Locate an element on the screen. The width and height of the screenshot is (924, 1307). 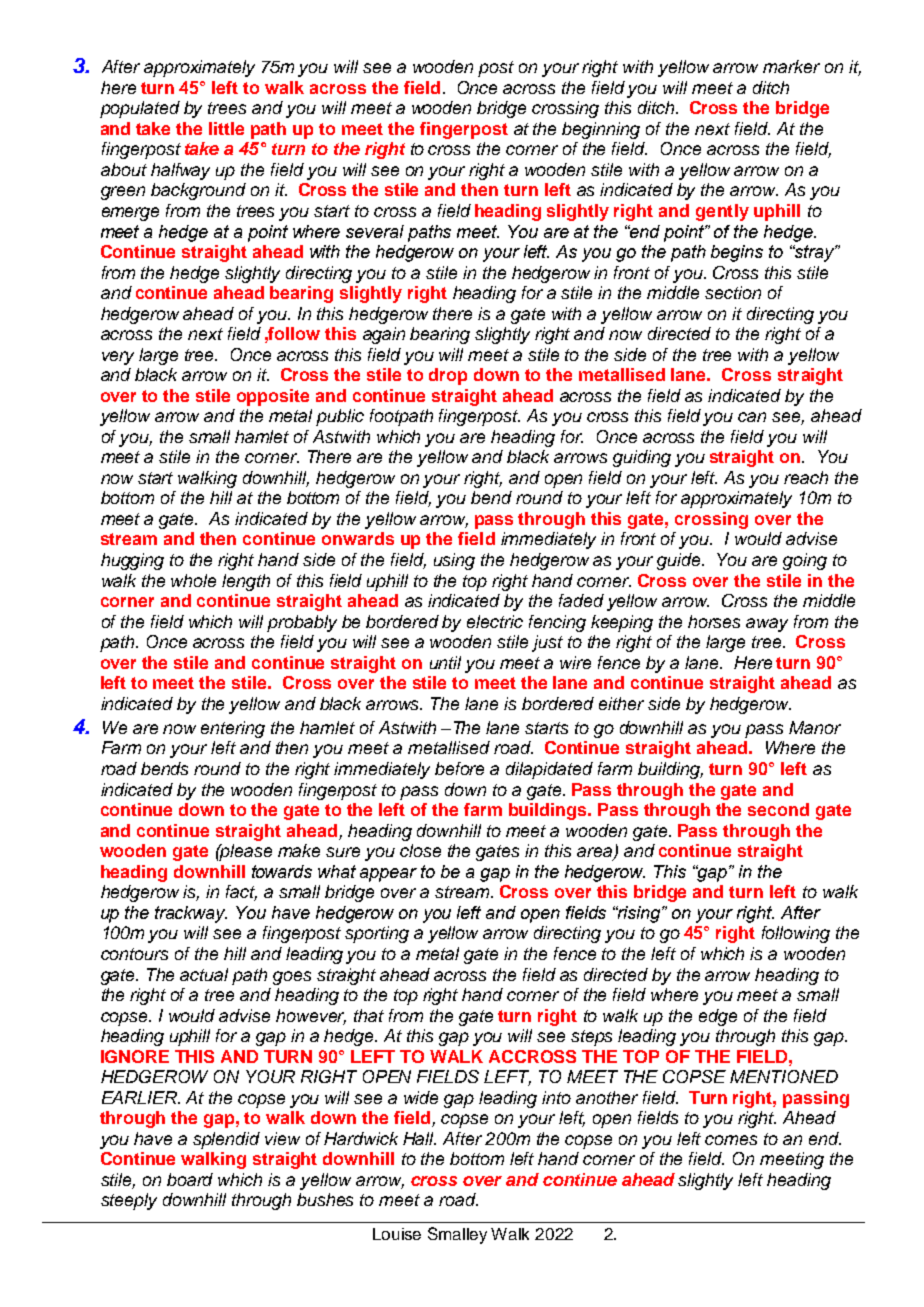
drop is located at coordinates (448, 376).
